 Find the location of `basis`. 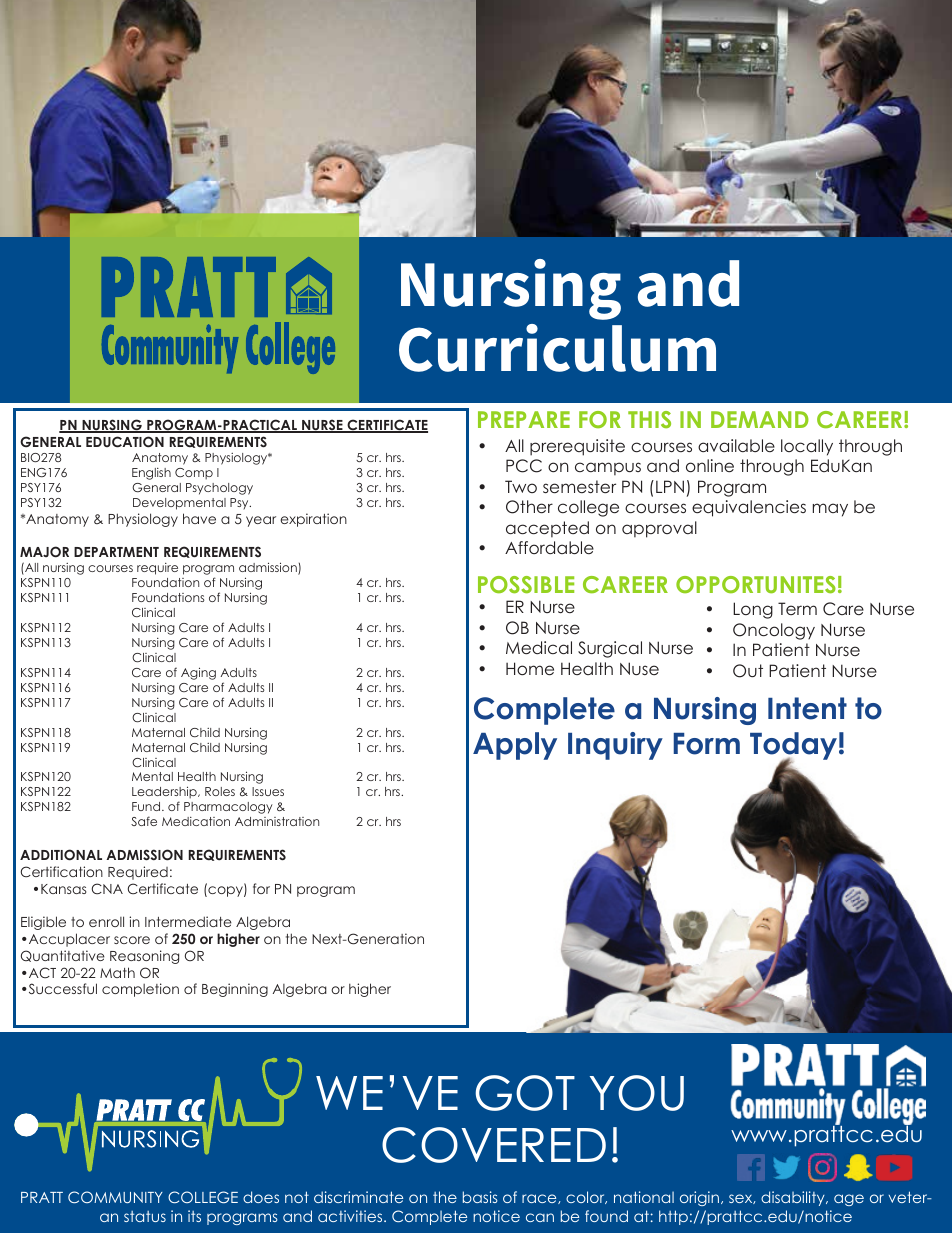

basis is located at coordinates (480, 1197).
